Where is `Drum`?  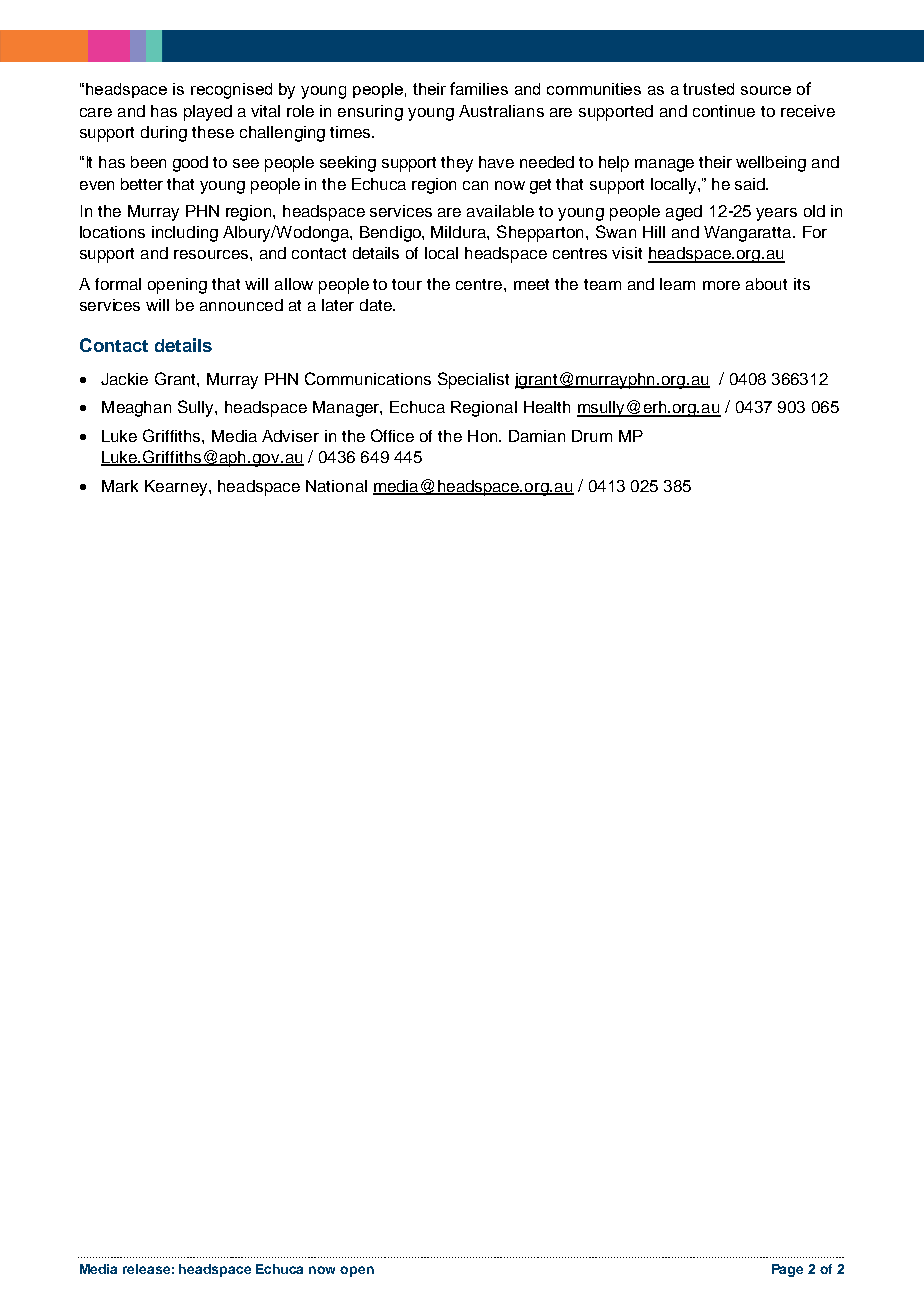 Drum is located at coordinates (592, 436).
